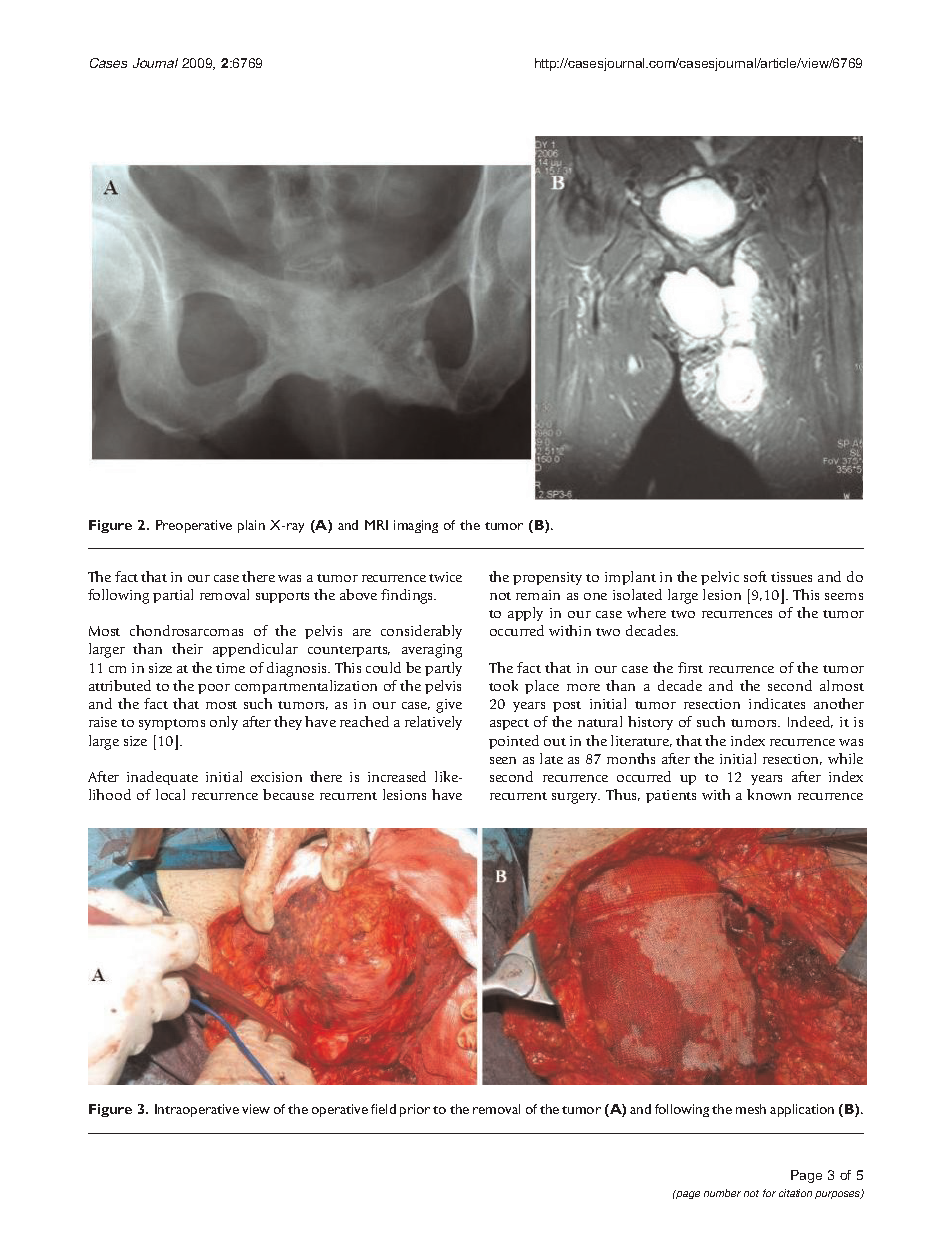 Image resolution: width=952 pixels, height=1235 pixels. What do you see at coordinates (415, 1110) in the document?
I see `prior` at bounding box center [415, 1110].
